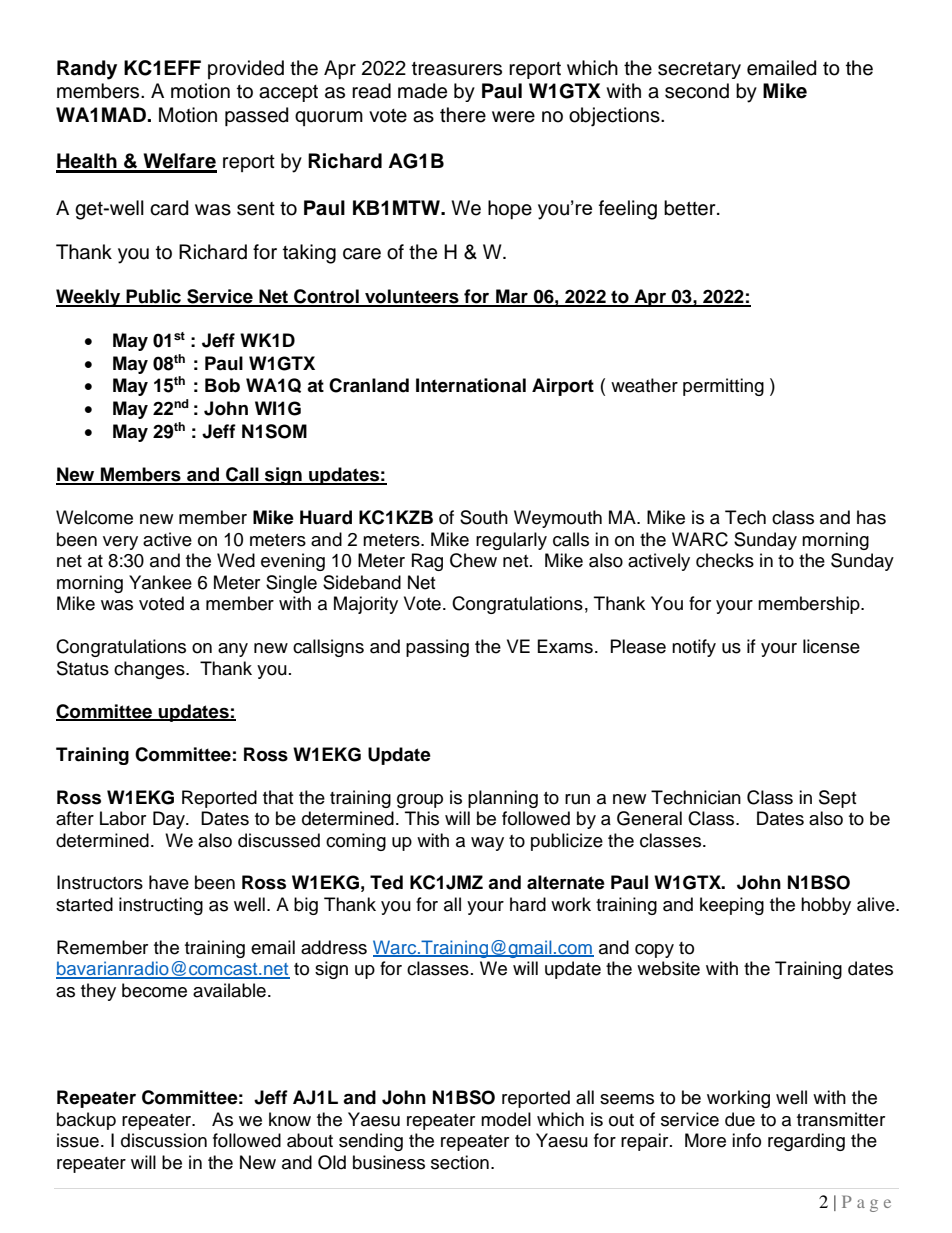 The width and height of the document is (952, 1233). I want to click on passed, so click(256, 116).
